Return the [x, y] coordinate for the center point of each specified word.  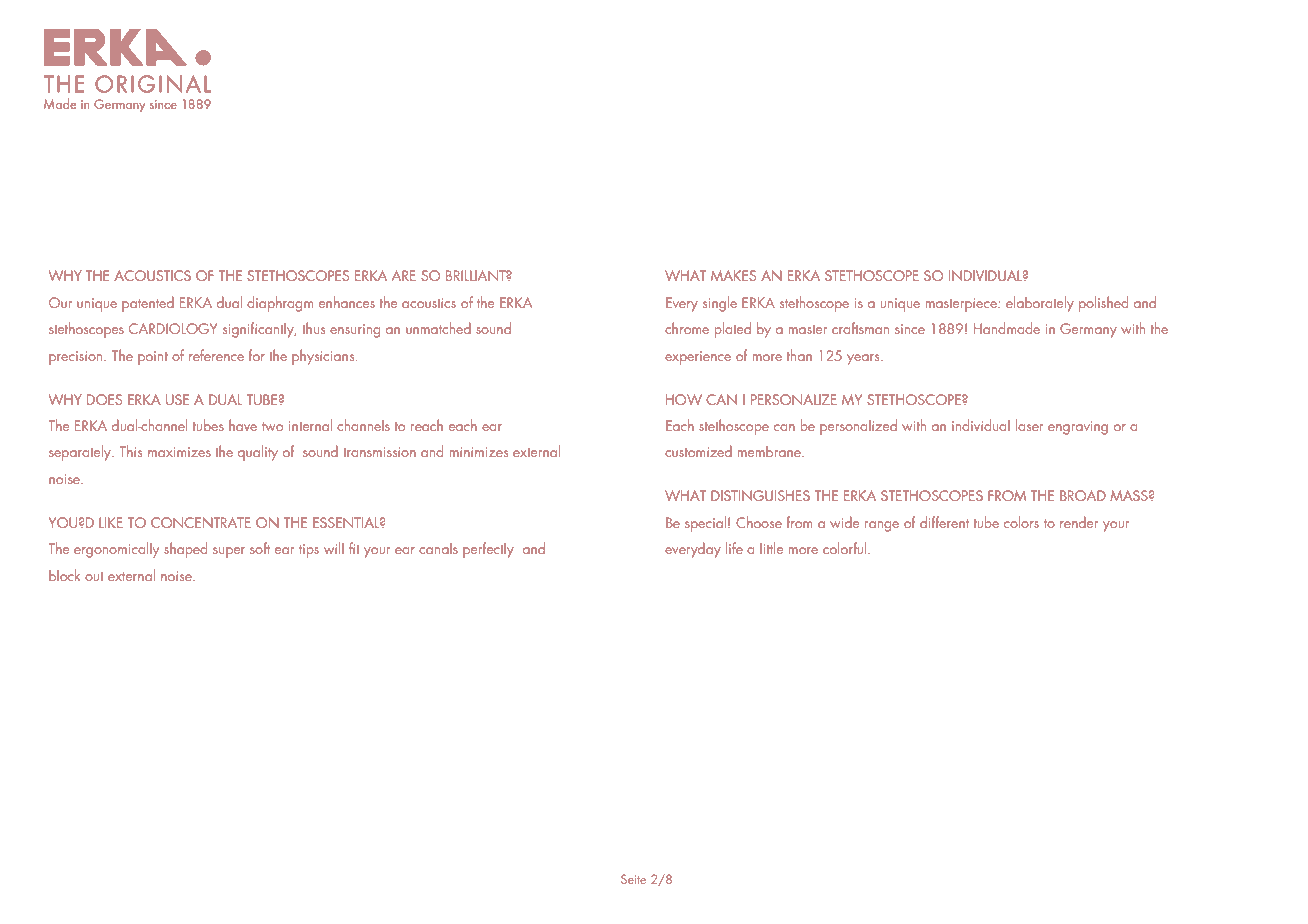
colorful [846, 548]
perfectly [488, 550]
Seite [633, 879]
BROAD [1083, 495]
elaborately [1040, 304]
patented [148, 304]
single [720, 304]
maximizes [179, 452]
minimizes [479, 452]
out [94, 576]
